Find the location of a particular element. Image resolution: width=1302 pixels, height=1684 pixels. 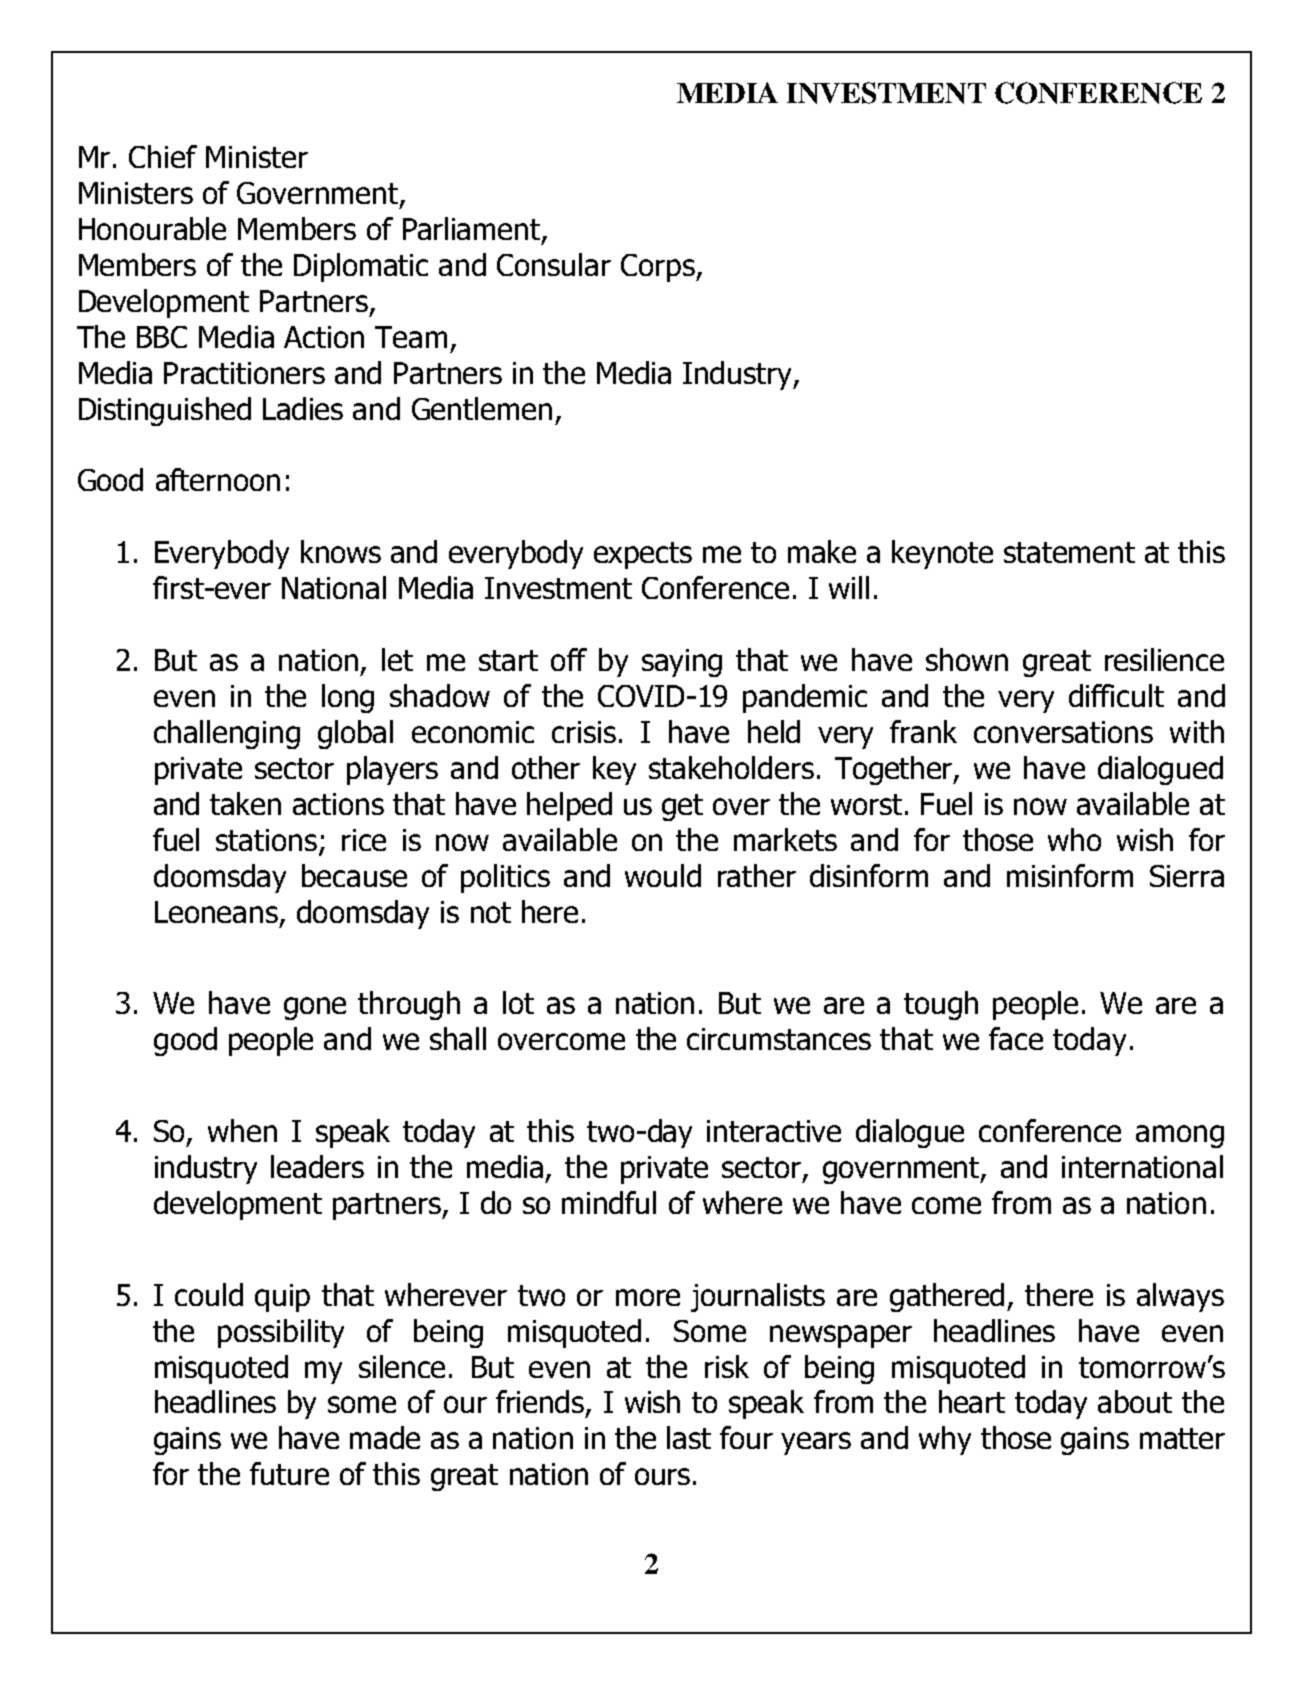

taken is located at coordinates (245, 803).
